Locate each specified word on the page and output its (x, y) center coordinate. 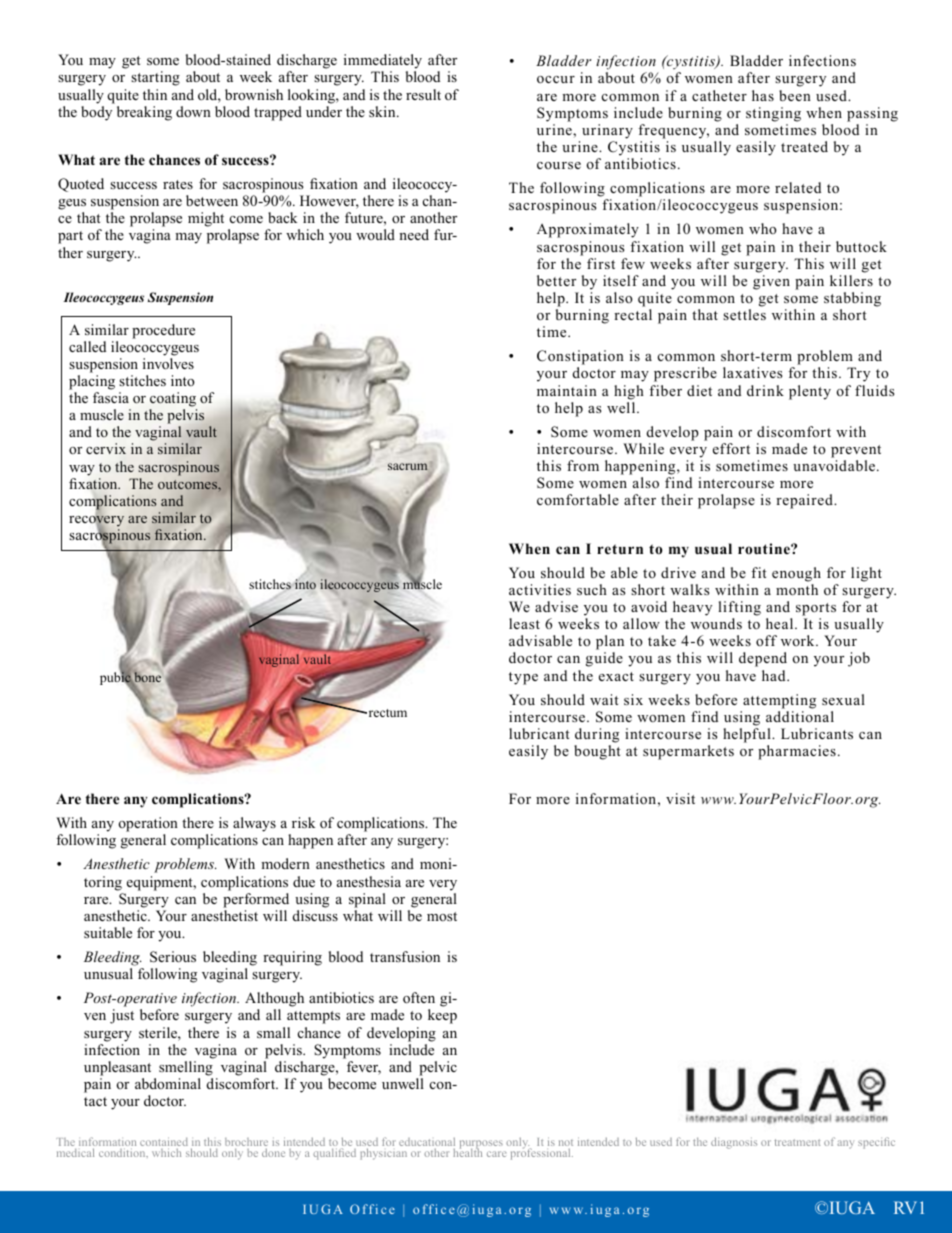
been (795, 95)
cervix (106, 448)
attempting (779, 701)
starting (155, 78)
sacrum (409, 468)
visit (680, 798)
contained (164, 1143)
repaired (805, 501)
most (442, 916)
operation (148, 824)
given (771, 282)
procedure (163, 331)
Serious (173, 957)
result (423, 94)
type (523, 678)
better (556, 280)
